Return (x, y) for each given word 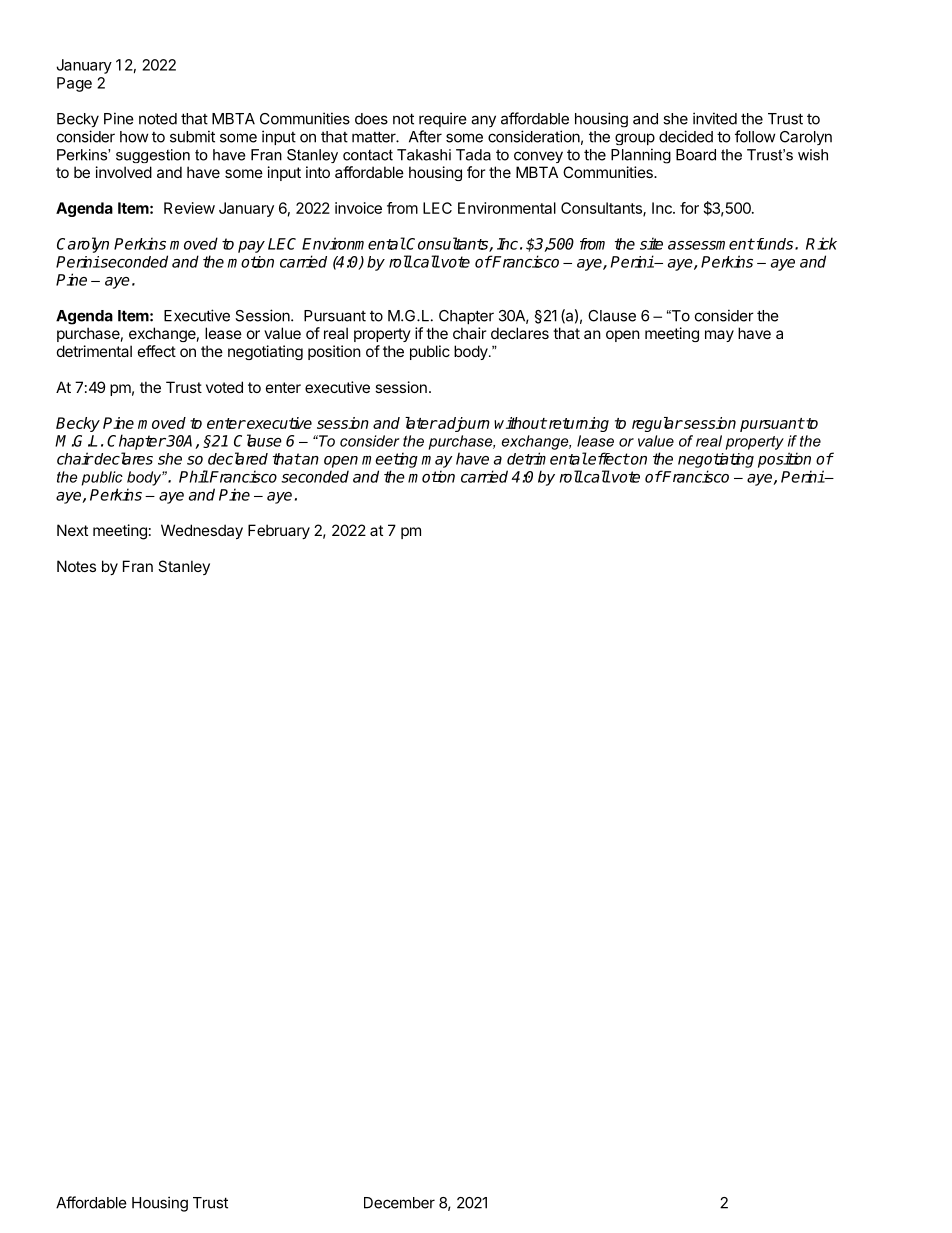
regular (657, 424)
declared (238, 458)
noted (158, 119)
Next (72, 530)
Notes (76, 566)
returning (577, 424)
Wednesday (202, 531)
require (443, 119)
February (279, 531)
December (399, 1203)
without (520, 423)
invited (715, 118)
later (421, 423)
